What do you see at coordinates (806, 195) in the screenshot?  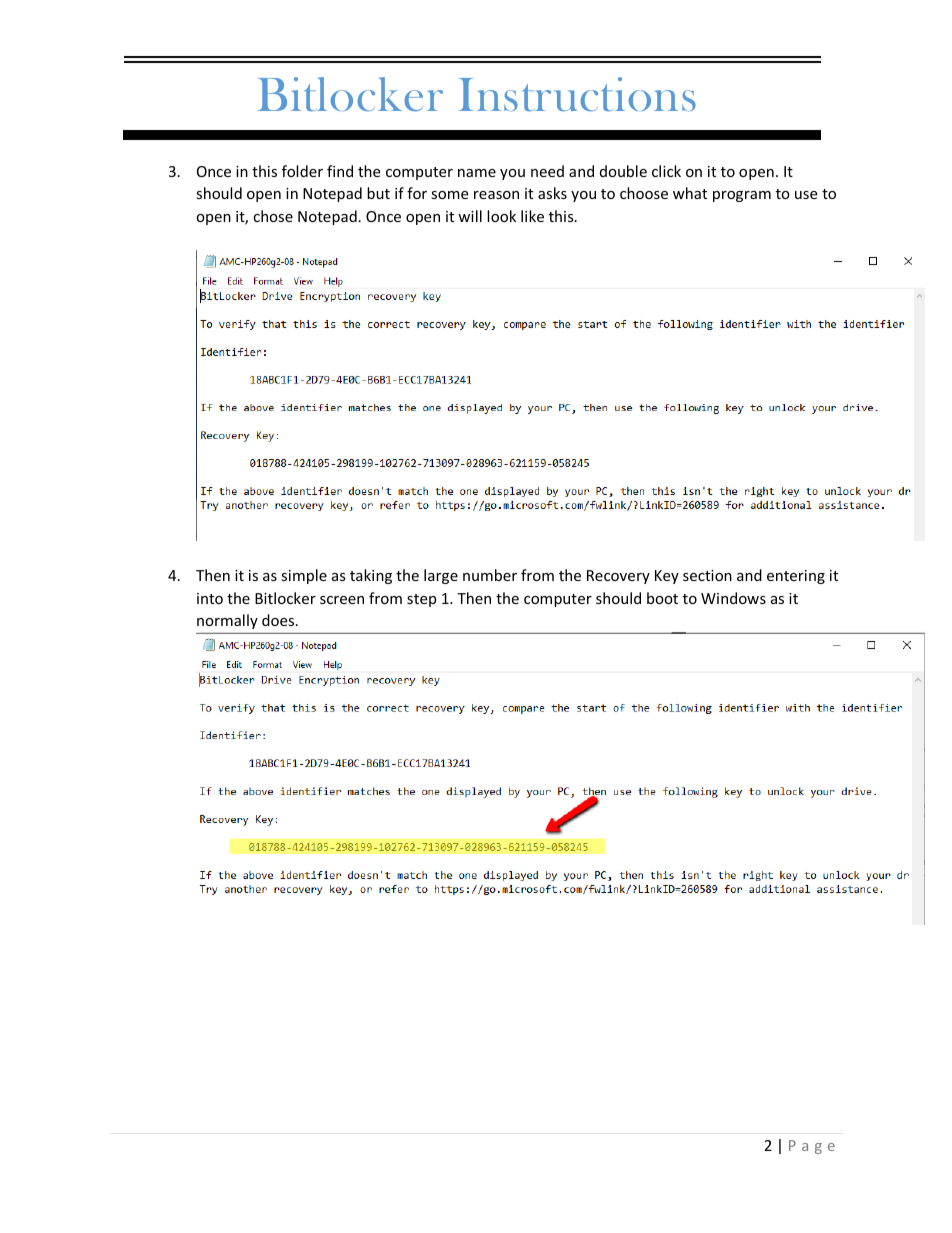 I see `use` at bounding box center [806, 195].
